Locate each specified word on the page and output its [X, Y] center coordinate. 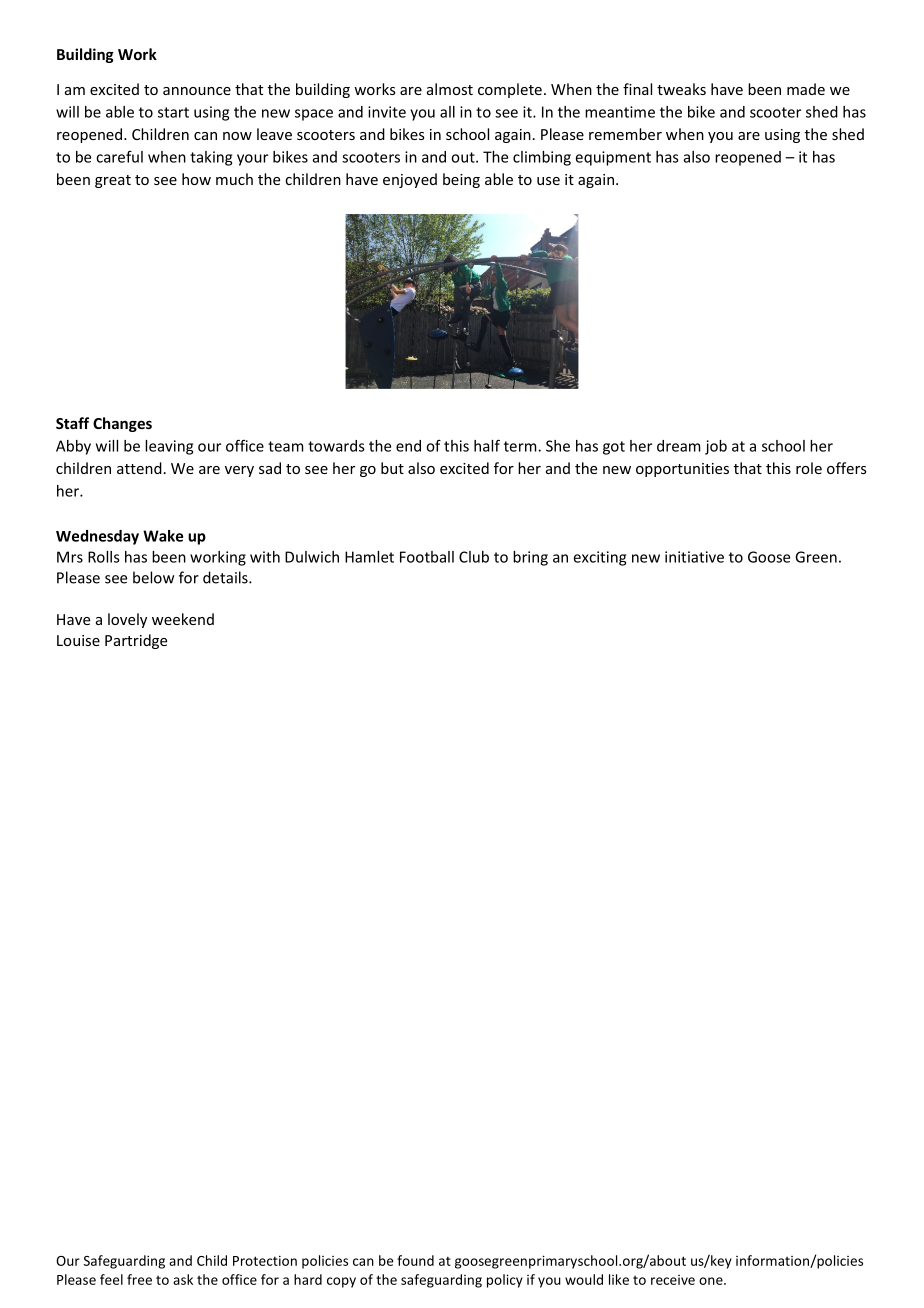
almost [450, 89]
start [173, 112]
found [415, 1260]
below [154, 577]
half [487, 445]
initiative [694, 557]
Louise [78, 640]
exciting [600, 558]
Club [474, 557]
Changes [122, 424]
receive [673, 1280]
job [716, 447]
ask [183, 1279]
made [806, 89]
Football [427, 557]
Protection [265, 1260]
